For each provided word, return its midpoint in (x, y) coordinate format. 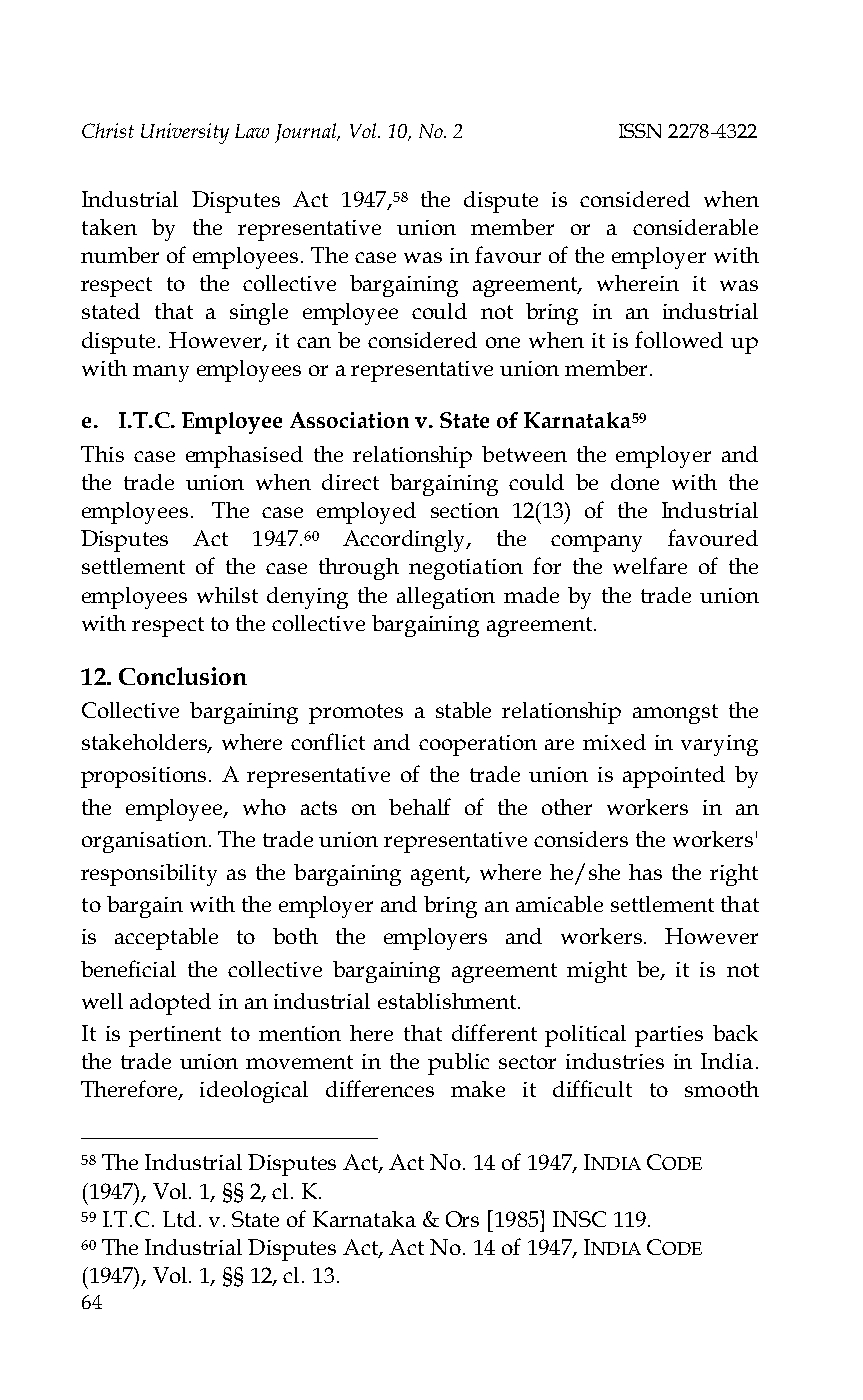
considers (581, 839)
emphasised (244, 457)
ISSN (640, 130)
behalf (420, 806)
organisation (144, 842)
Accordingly (406, 541)
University (185, 133)
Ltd (179, 1219)
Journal (307, 133)
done (635, 482)
